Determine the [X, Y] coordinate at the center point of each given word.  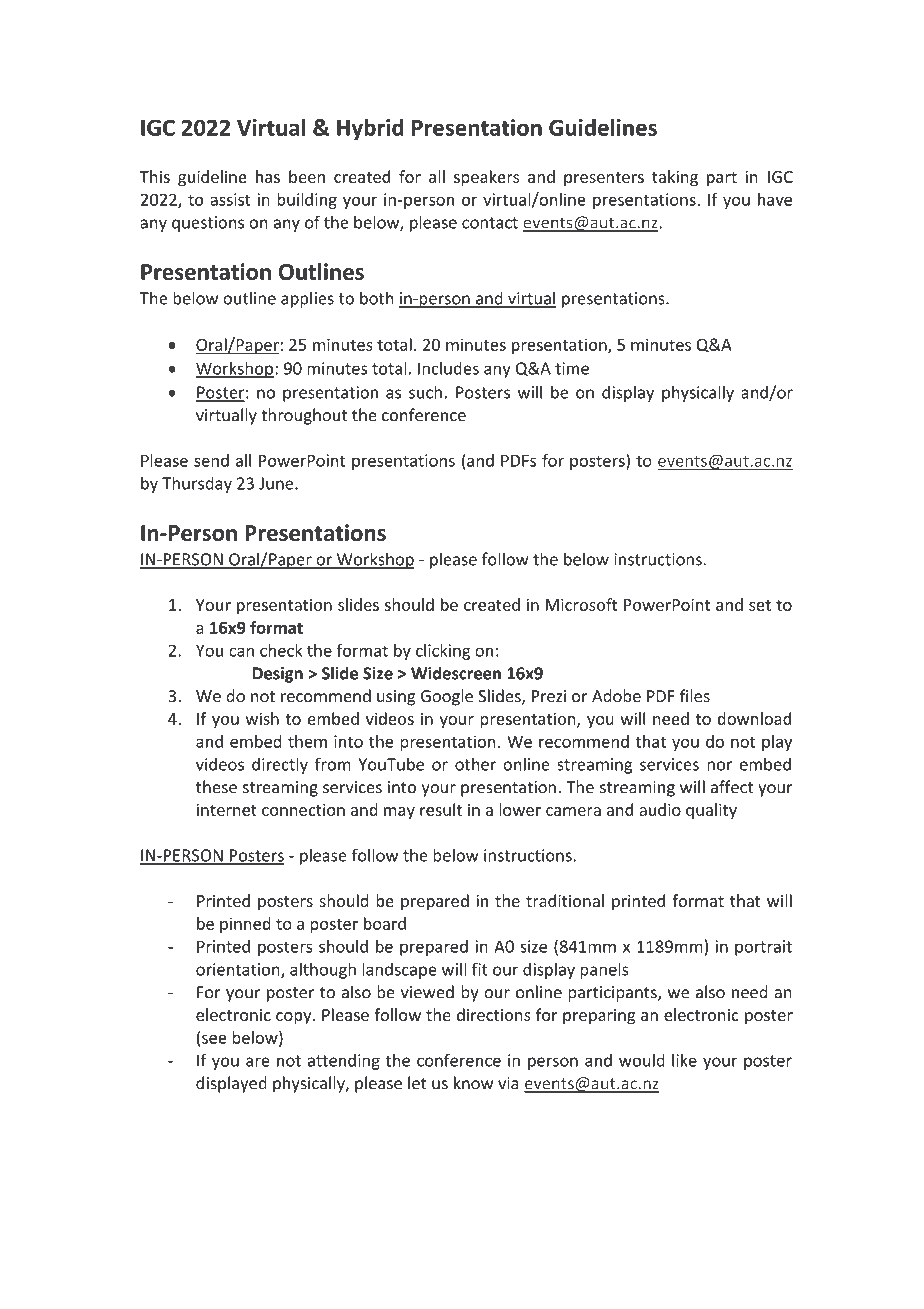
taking [675, 178]
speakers [486, 178]
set [760, 605]
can [241, 652]
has [268, 176]
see [214, 1039]
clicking [443, 652]
